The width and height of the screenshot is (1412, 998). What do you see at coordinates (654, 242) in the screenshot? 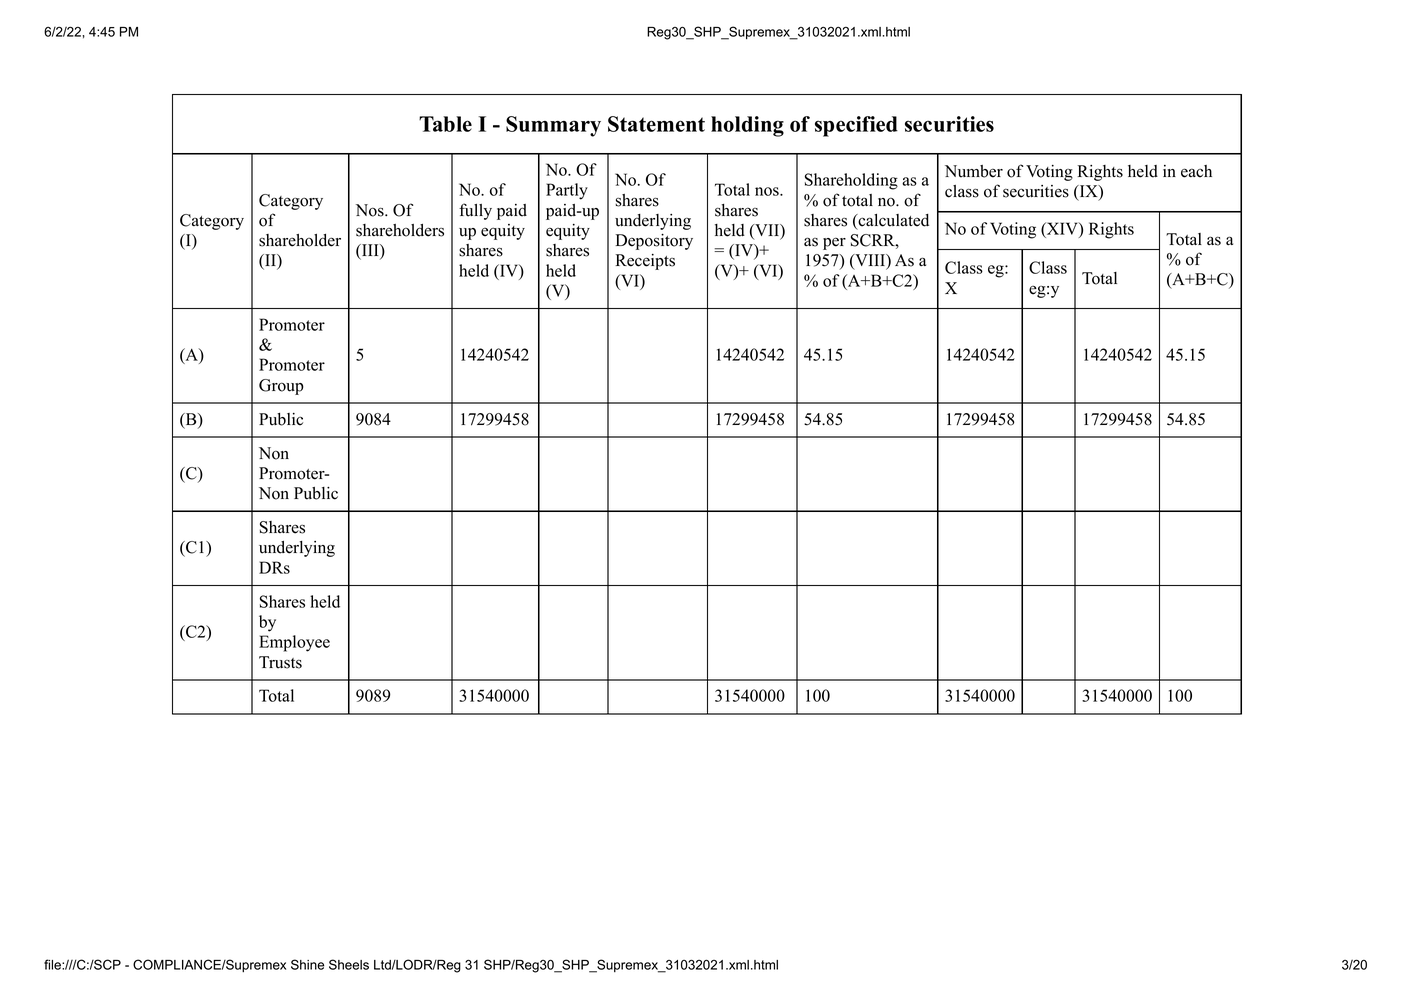
I see `Depository` at bounding box center [654, 242].
